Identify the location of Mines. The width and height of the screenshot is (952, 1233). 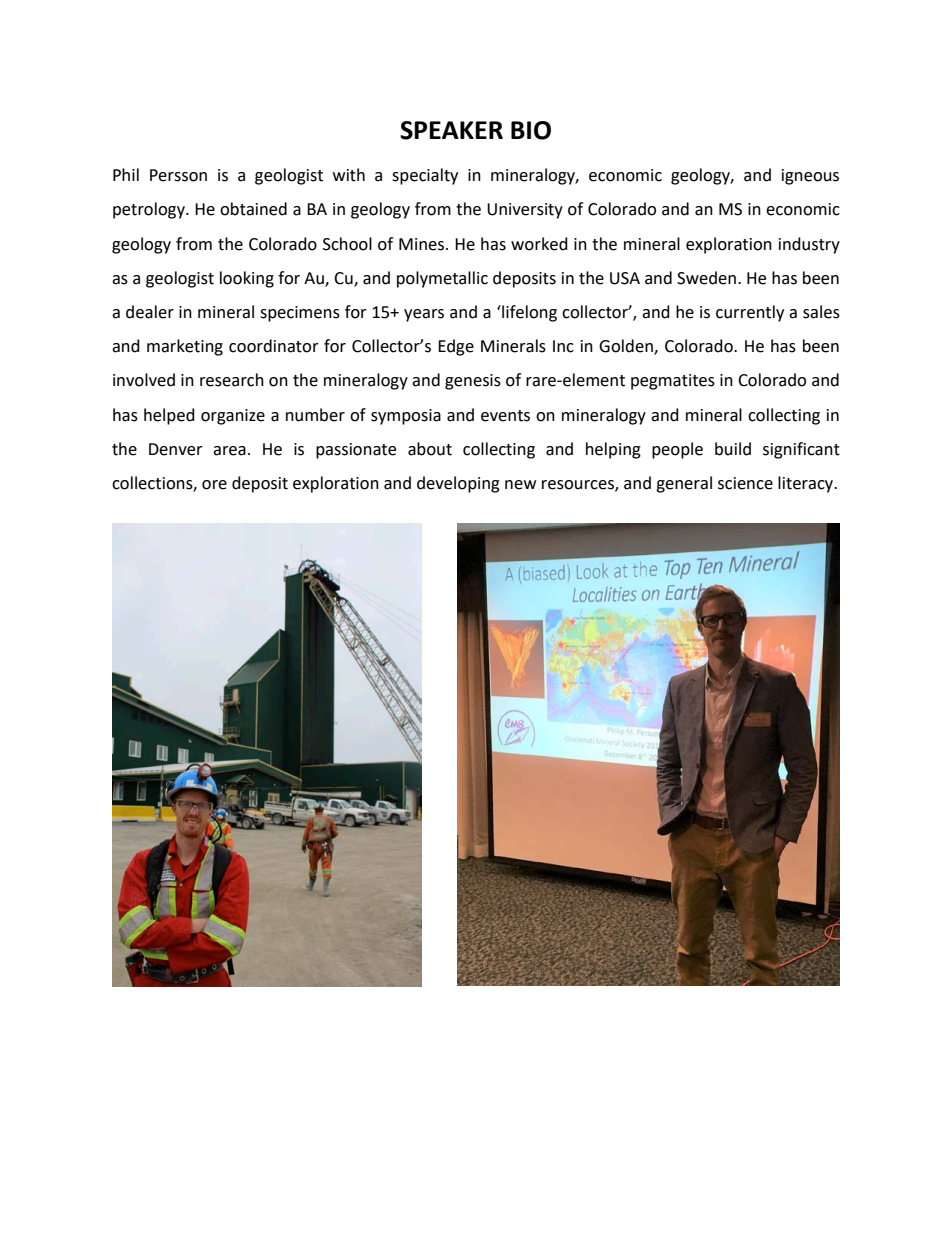
(423, 244).
